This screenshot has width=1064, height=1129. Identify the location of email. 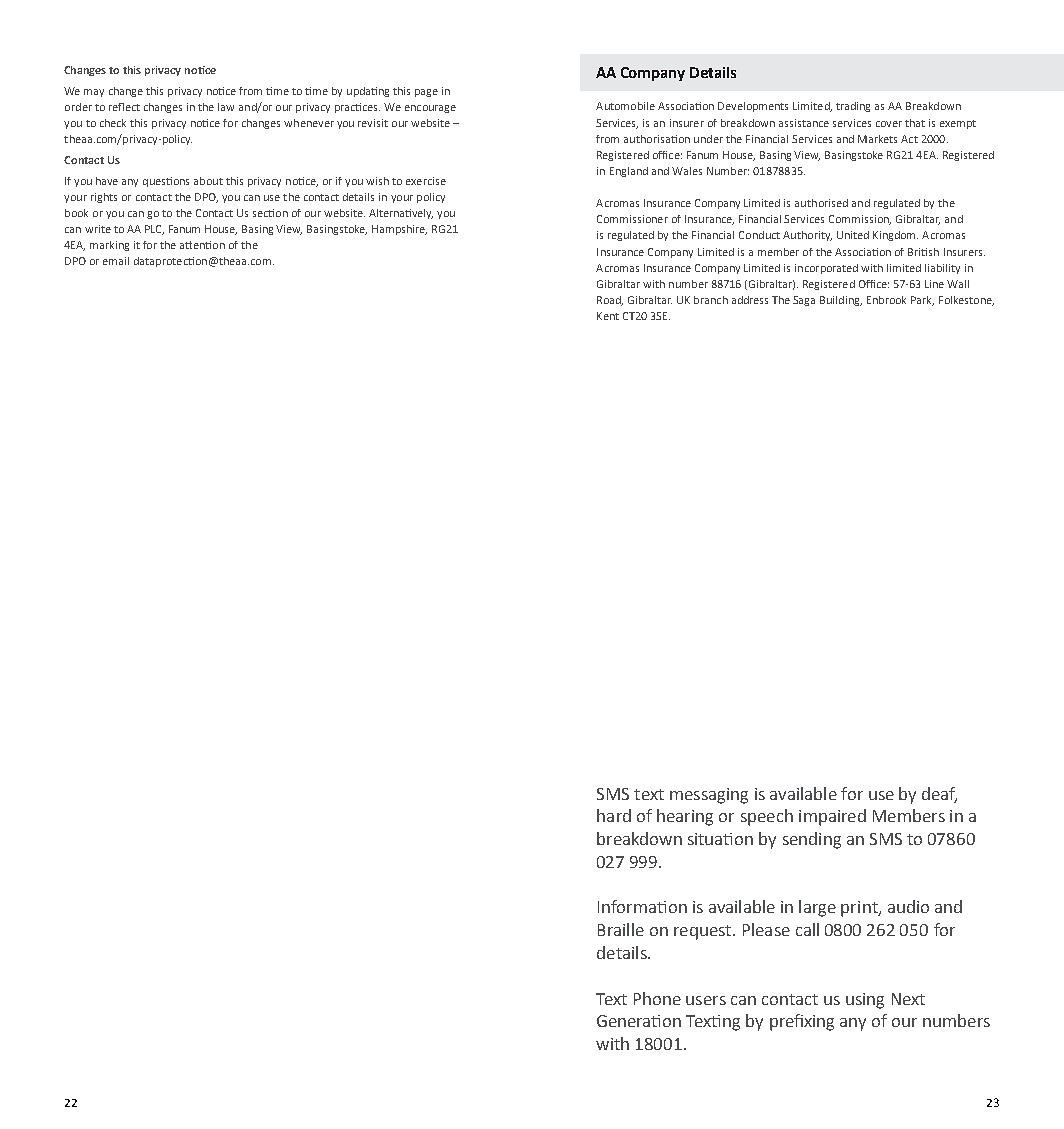
(116, 261).
